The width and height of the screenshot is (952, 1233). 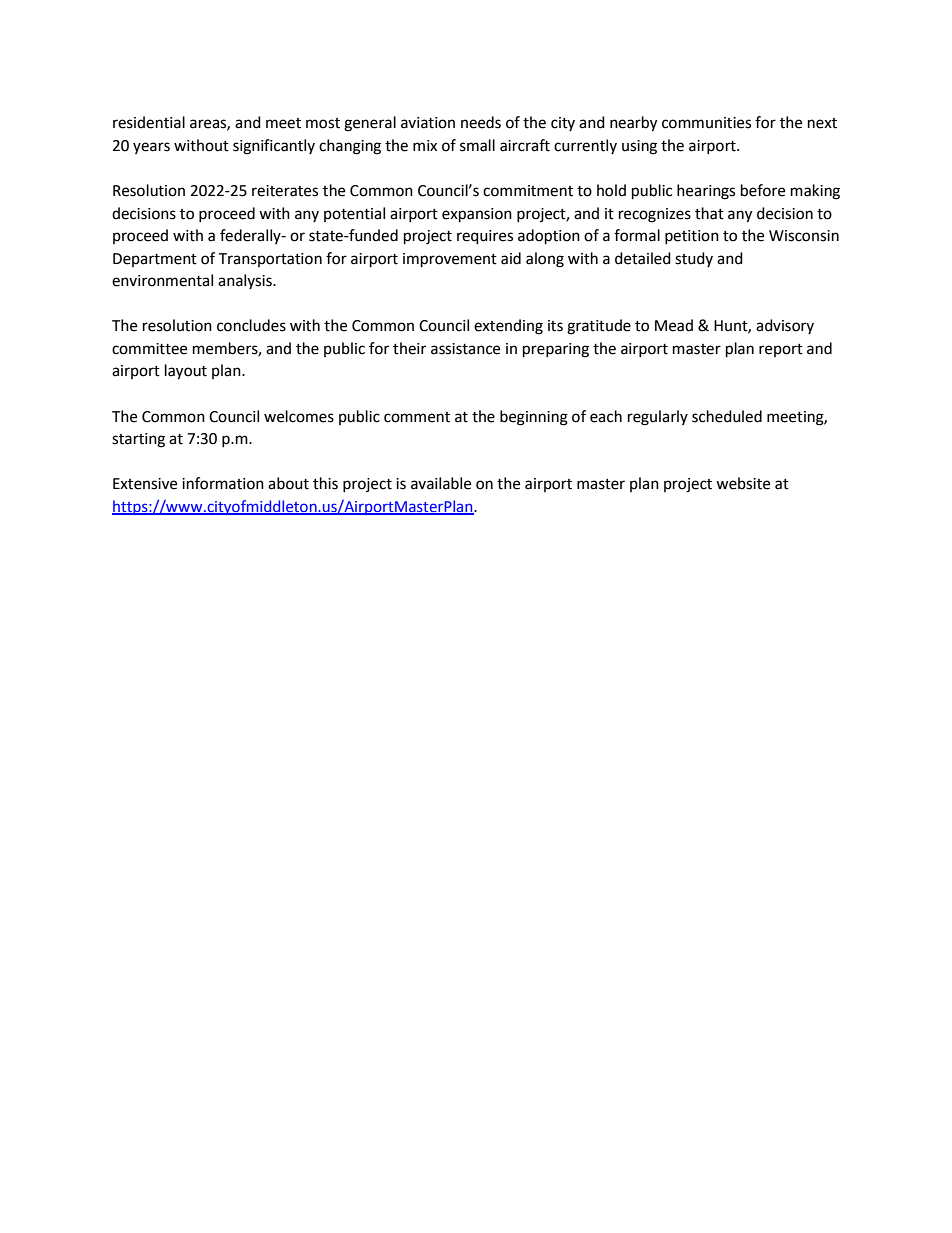 What do you see at coordinates (274, 147) in the screenshot?
I see `significantly` at bounding box center [274, 147].
